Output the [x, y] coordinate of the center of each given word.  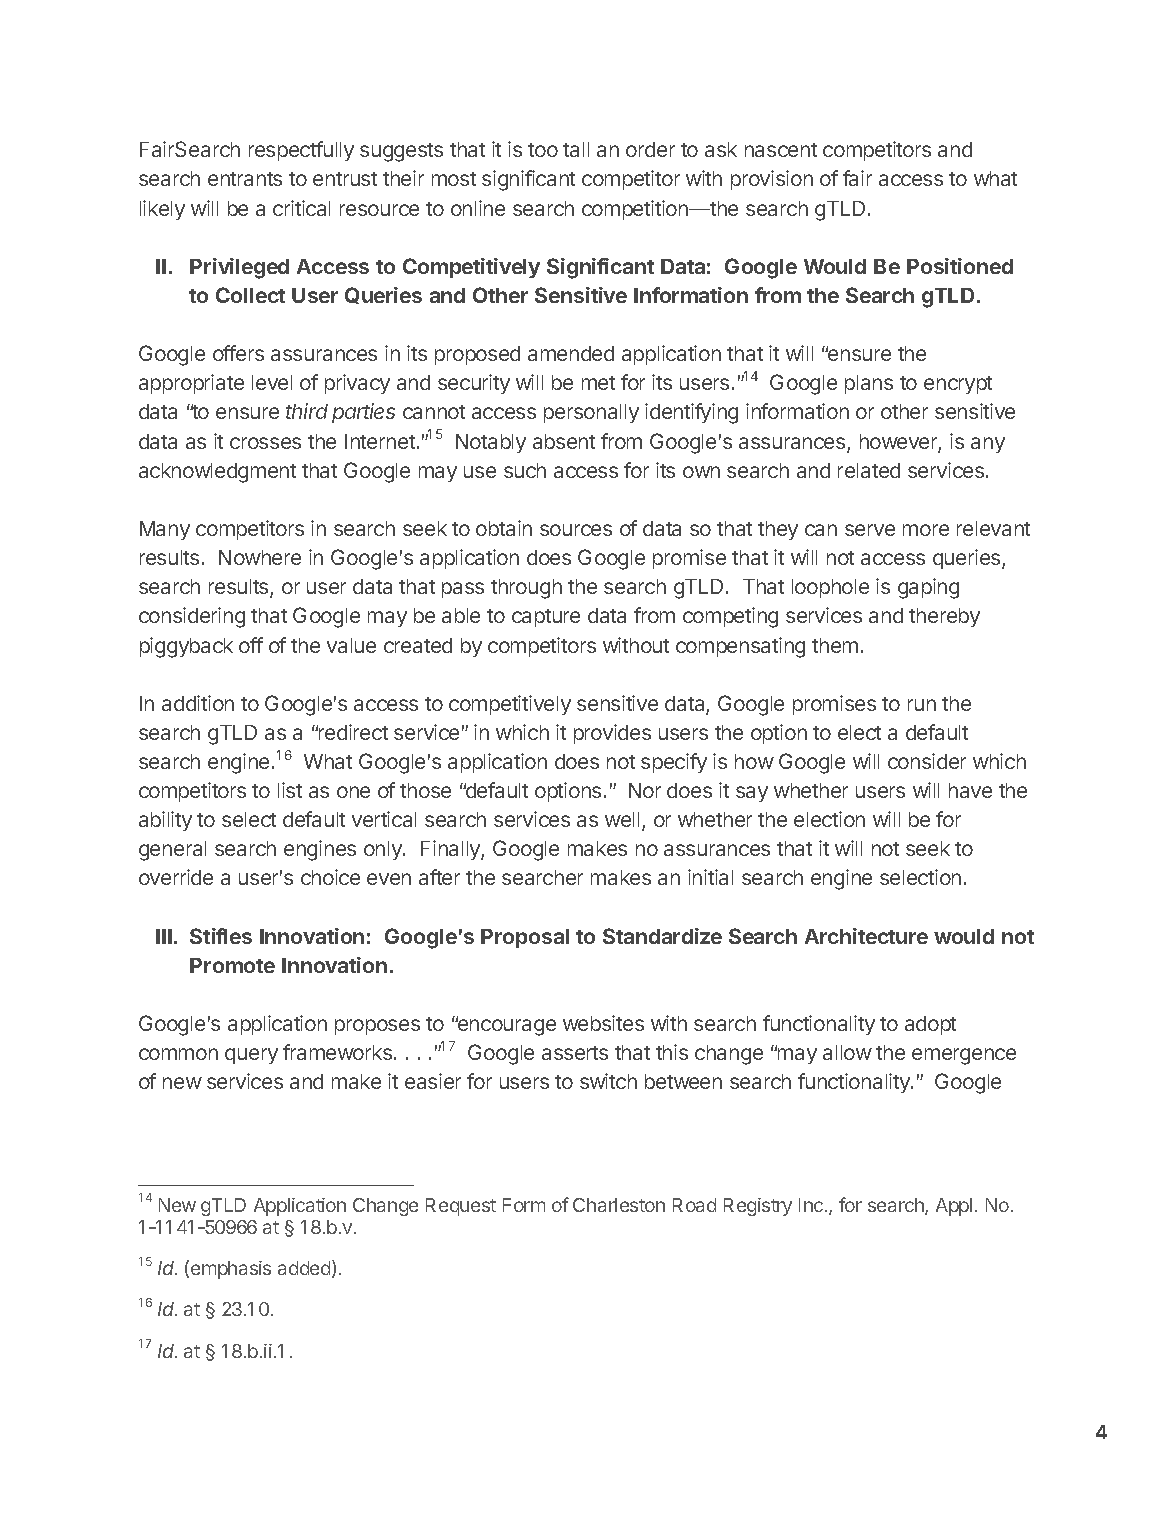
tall [576, 149]
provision [772, 180]
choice [330, 877]
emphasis [231, 1270]
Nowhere [260, 557]
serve [870, 530]
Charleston [619, 1205]
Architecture [866, 936]
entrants [245, 179]
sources [576, 530]
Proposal [525, 938]
